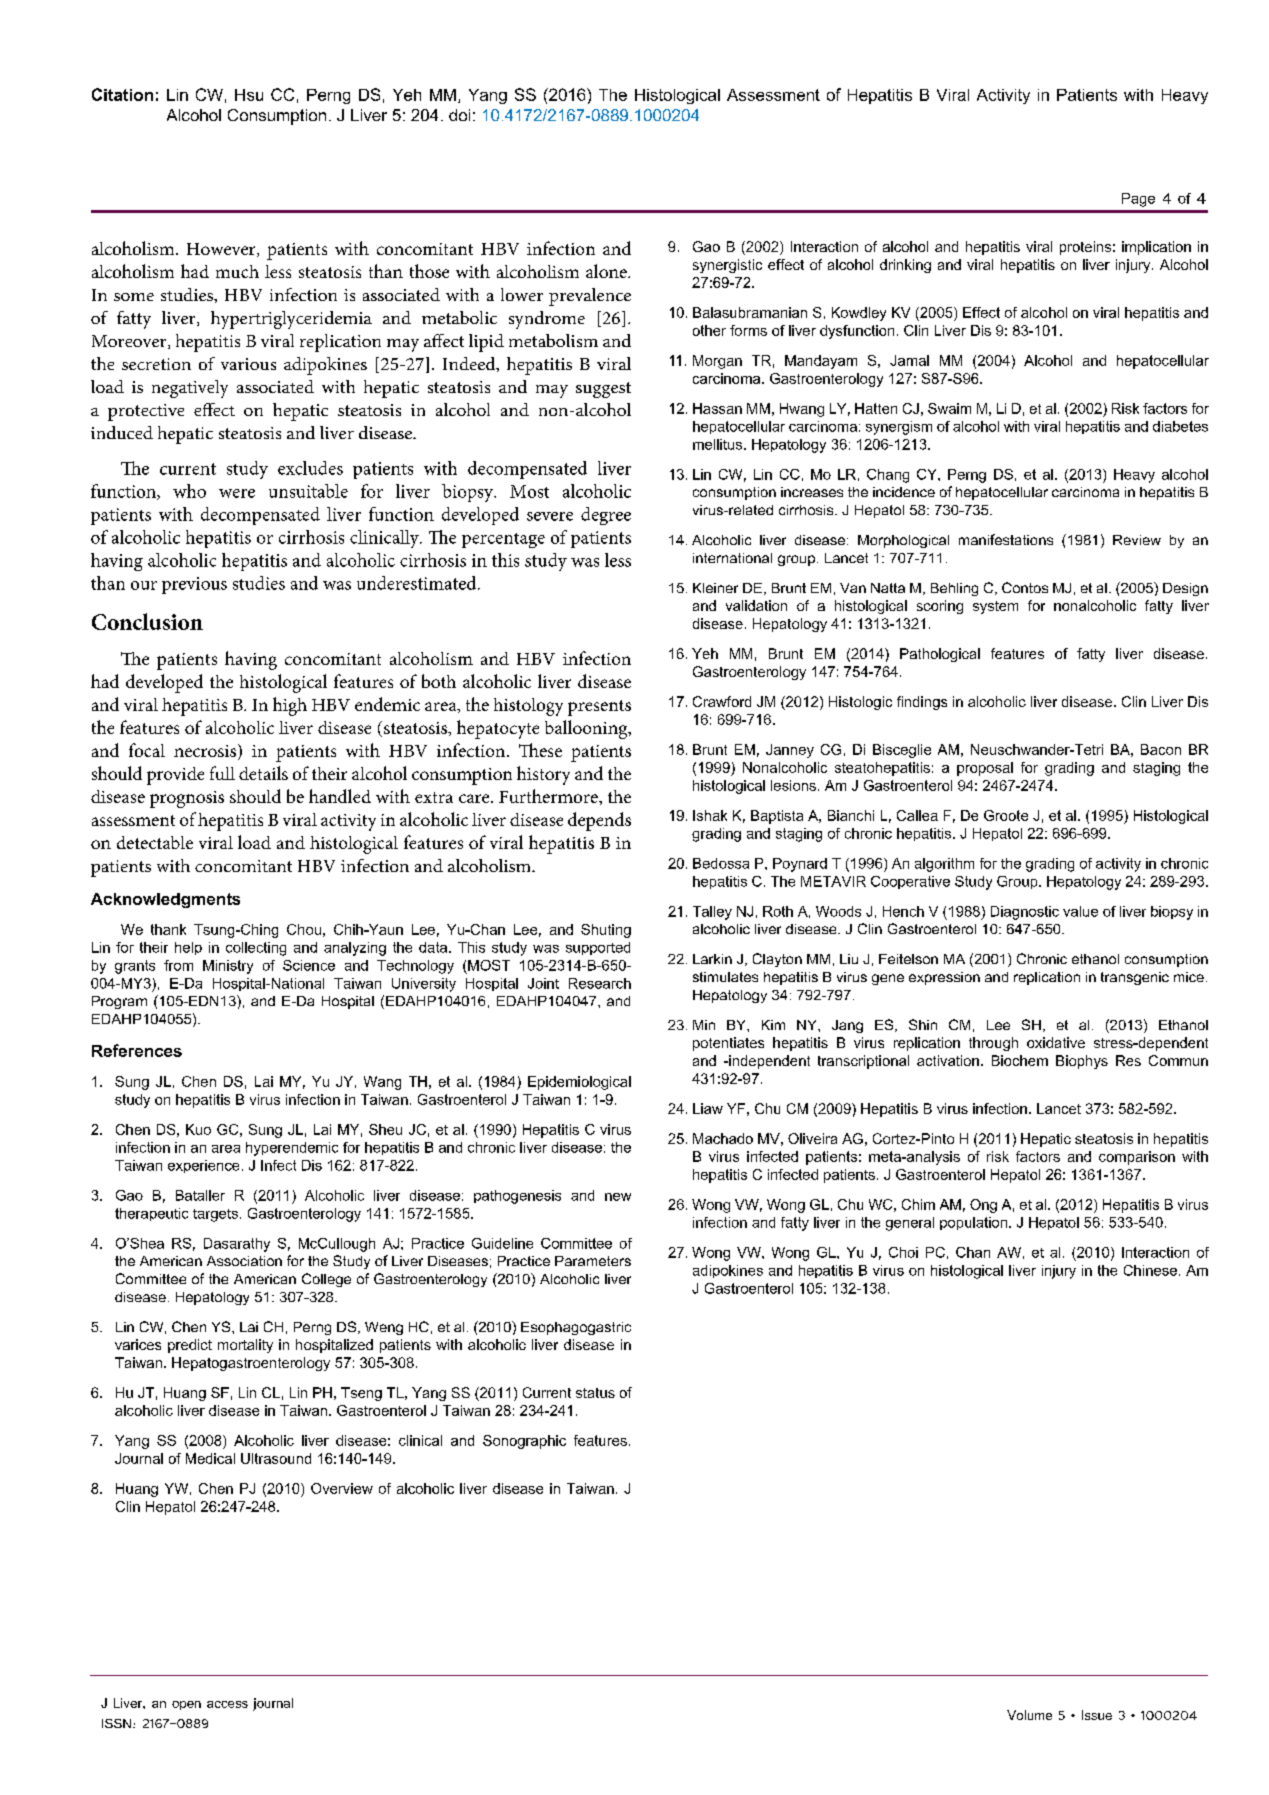 The width and height of the document is (1269, 1795). Describe the element at coordinates (595, 1393) in the document. I see `status` at that location.
